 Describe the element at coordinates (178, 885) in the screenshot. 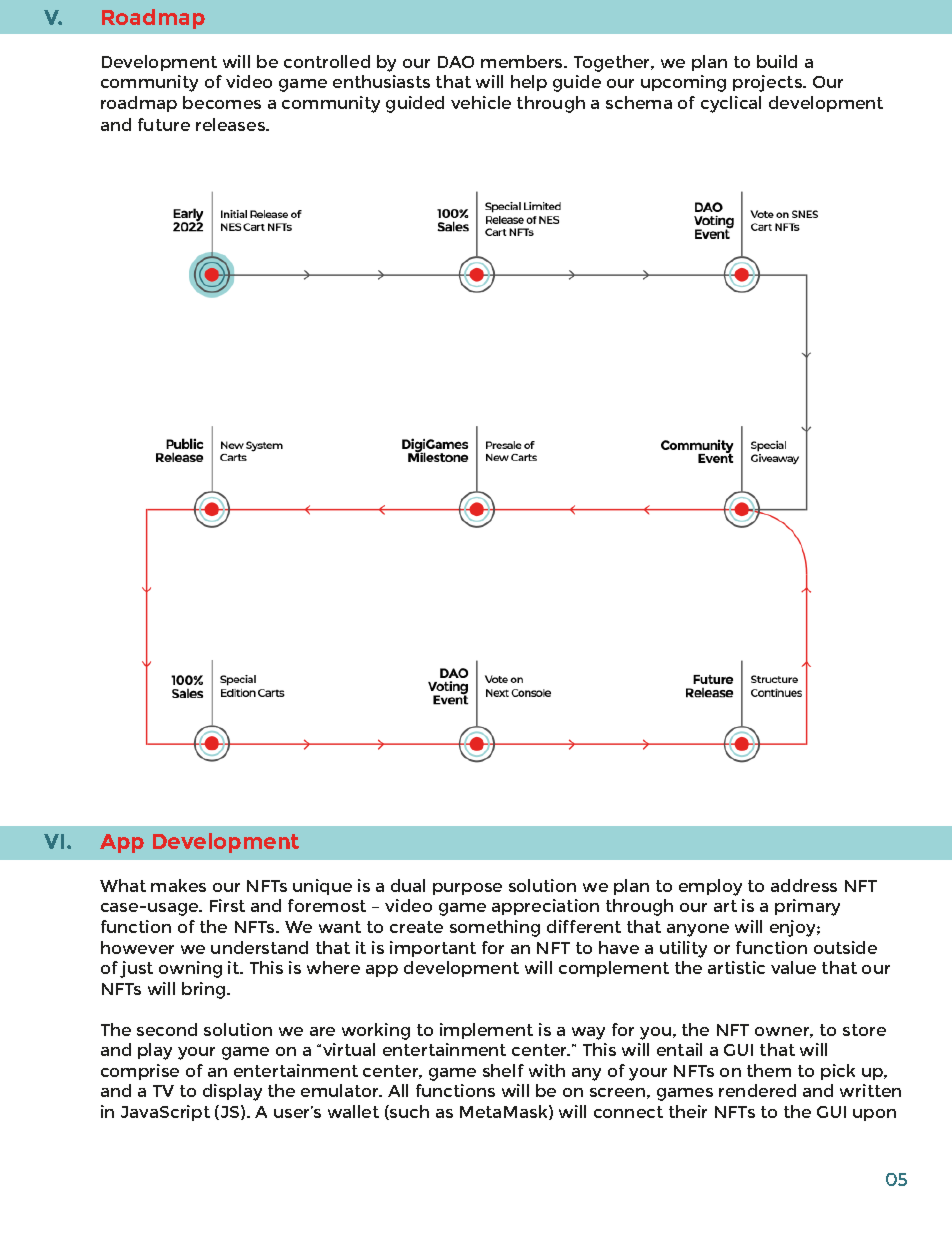

I see `makes` at that location.
